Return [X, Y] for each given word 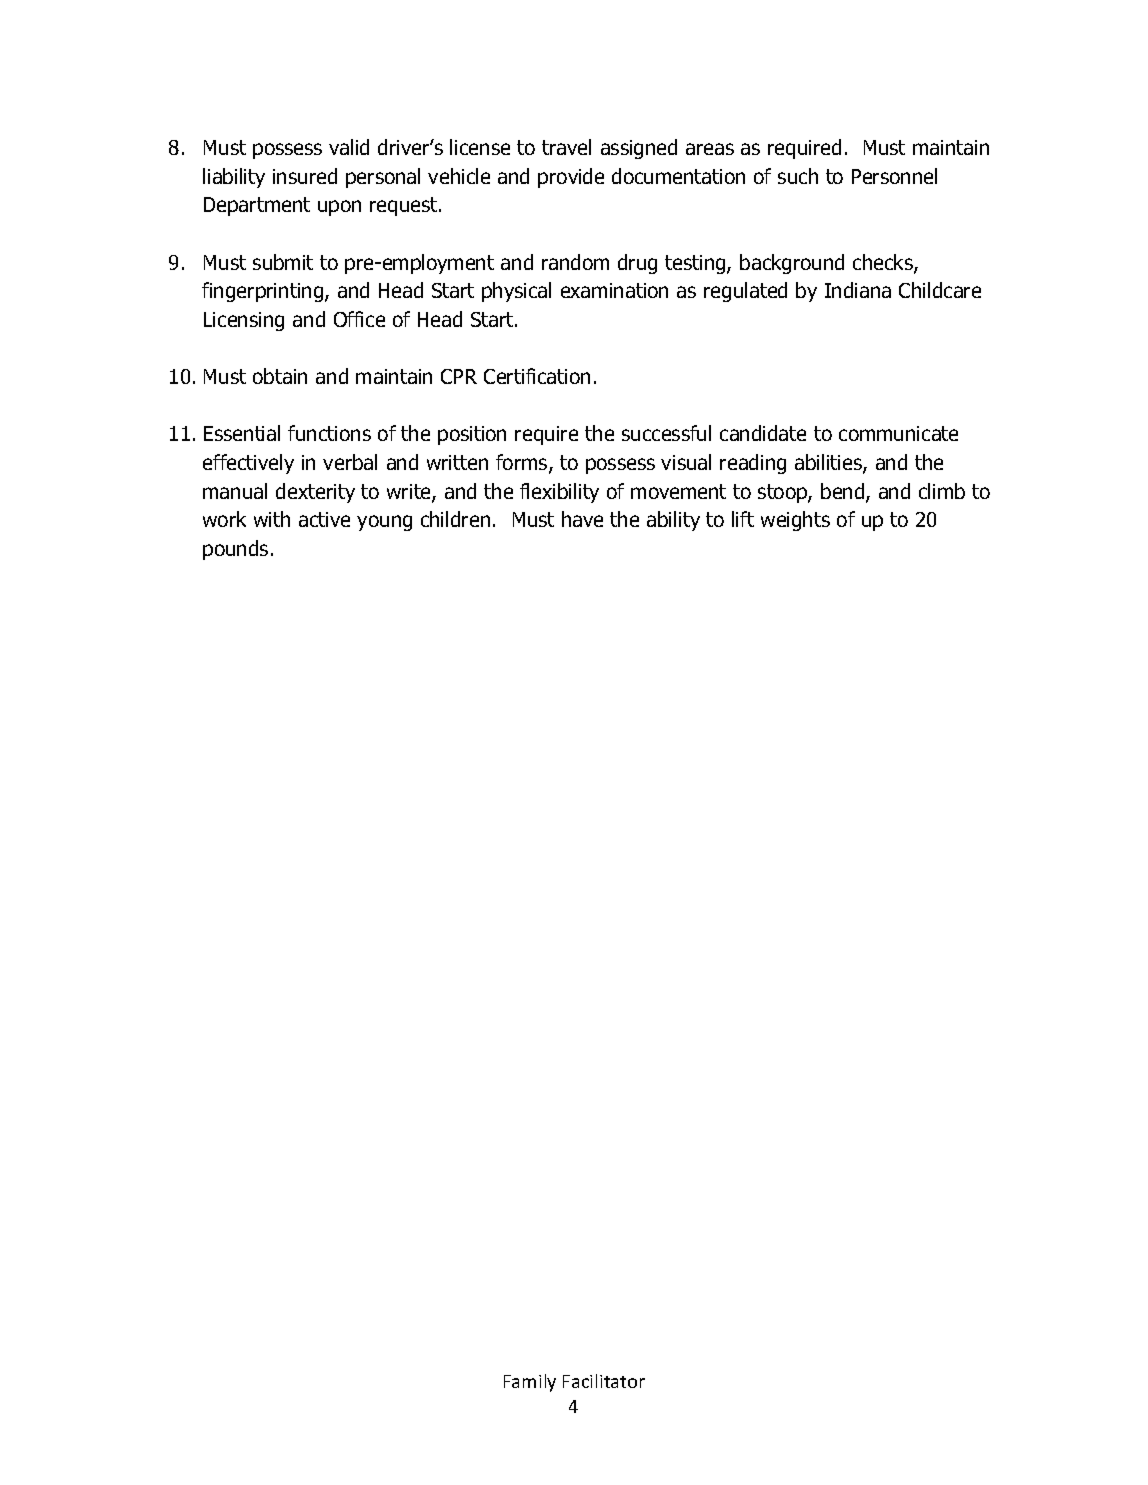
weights [795, 521]
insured [305, 176]
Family [530, 1383]
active [324, 519]
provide [571, 178]
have [582, 519]
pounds [235, 550]
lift [743, 519]
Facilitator [604, 1381]
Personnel [894, 176]
